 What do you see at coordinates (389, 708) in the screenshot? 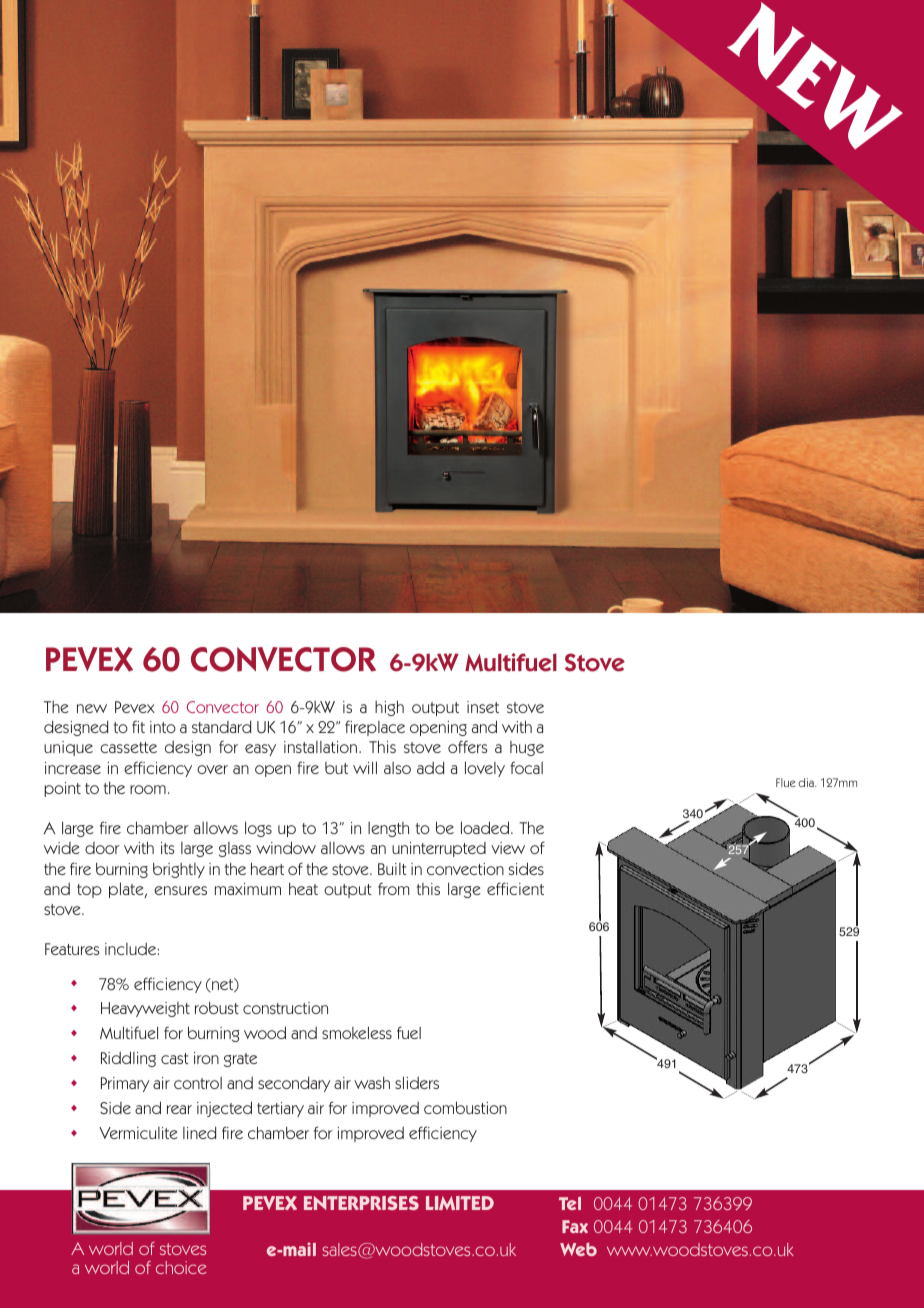
I see `high` at bounding box center [389, 708].
